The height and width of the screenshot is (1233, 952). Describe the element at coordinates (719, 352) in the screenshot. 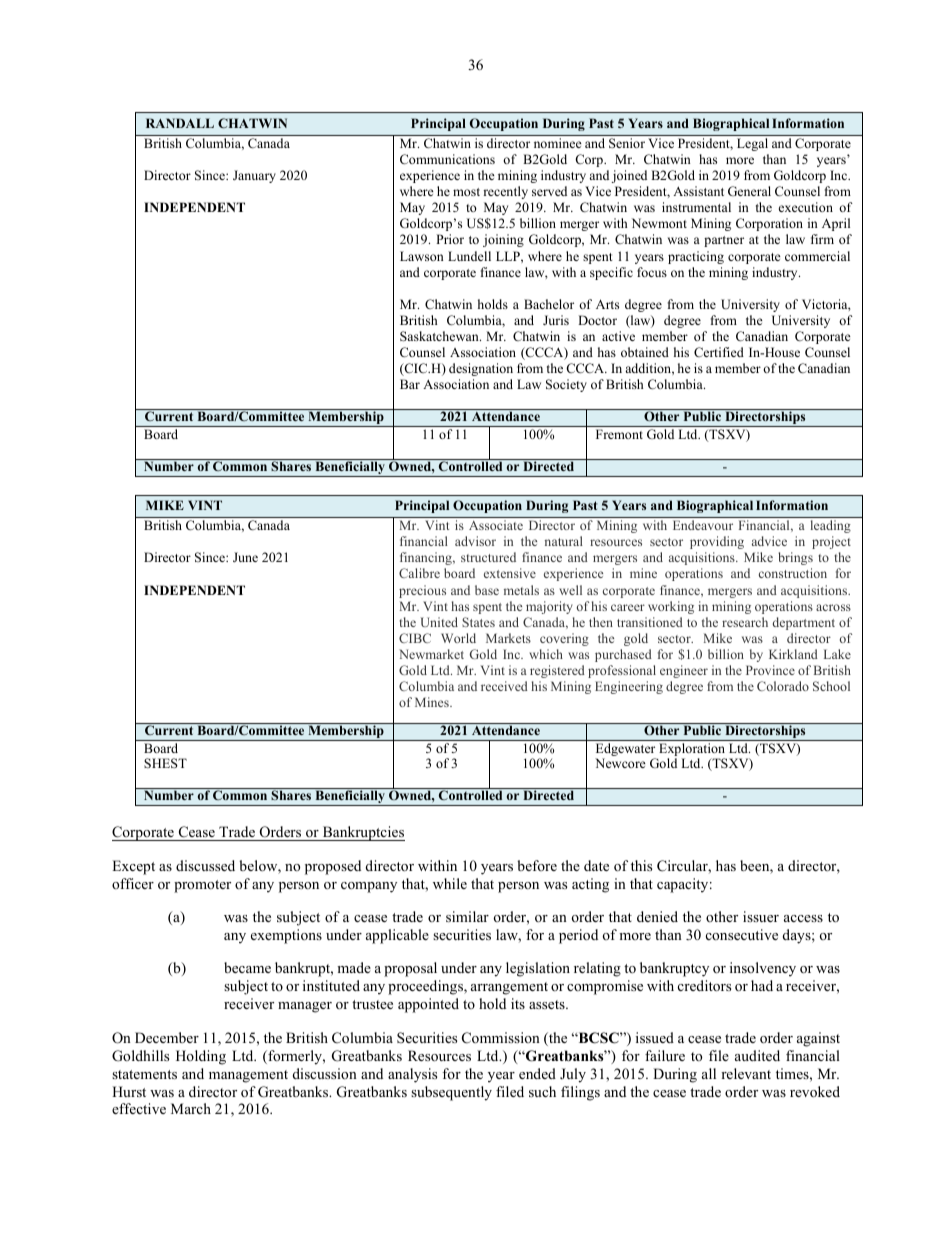

I see `Certified` at that location.
